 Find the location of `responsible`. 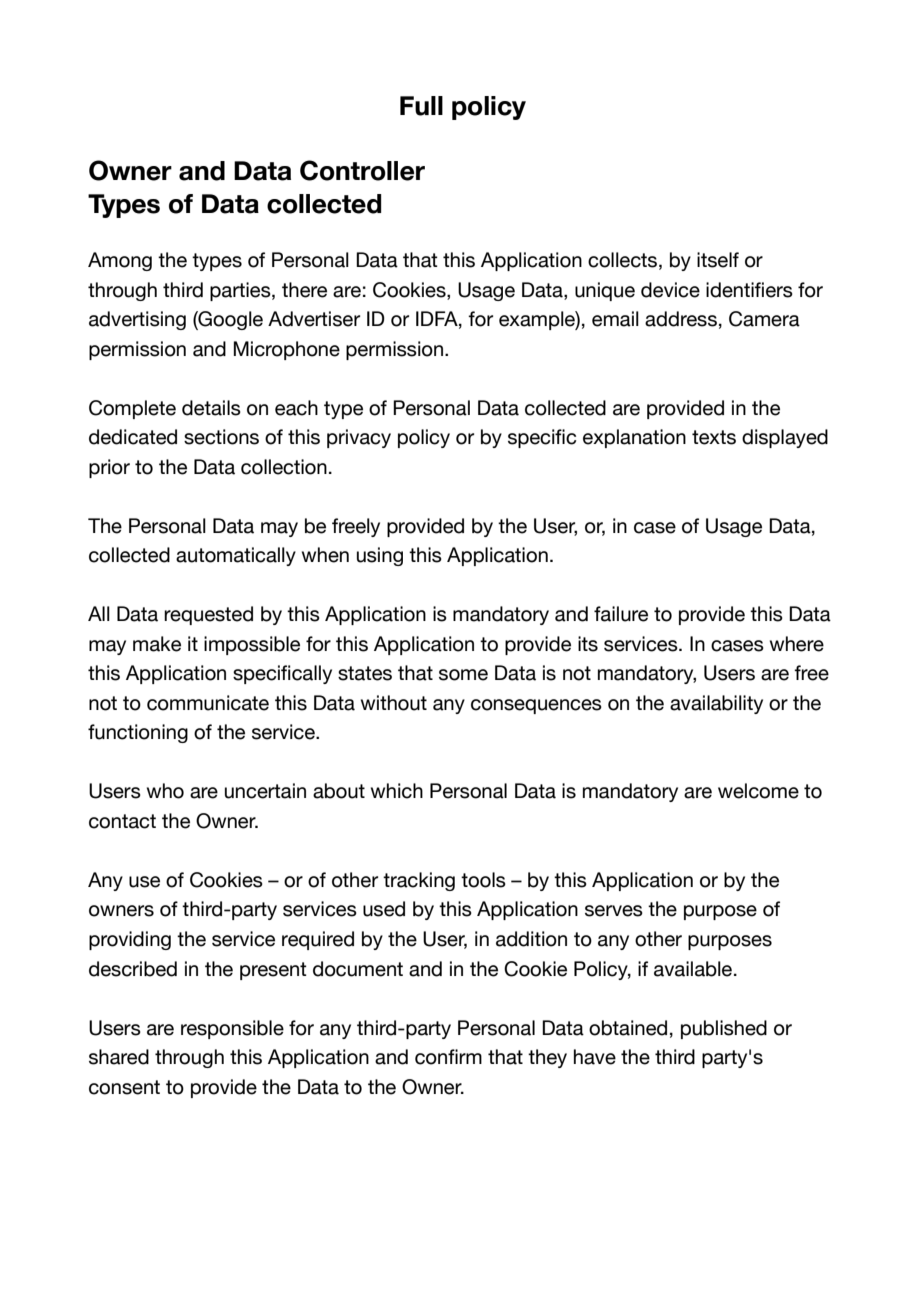

responsible is located at coordinates (232, 1029).
